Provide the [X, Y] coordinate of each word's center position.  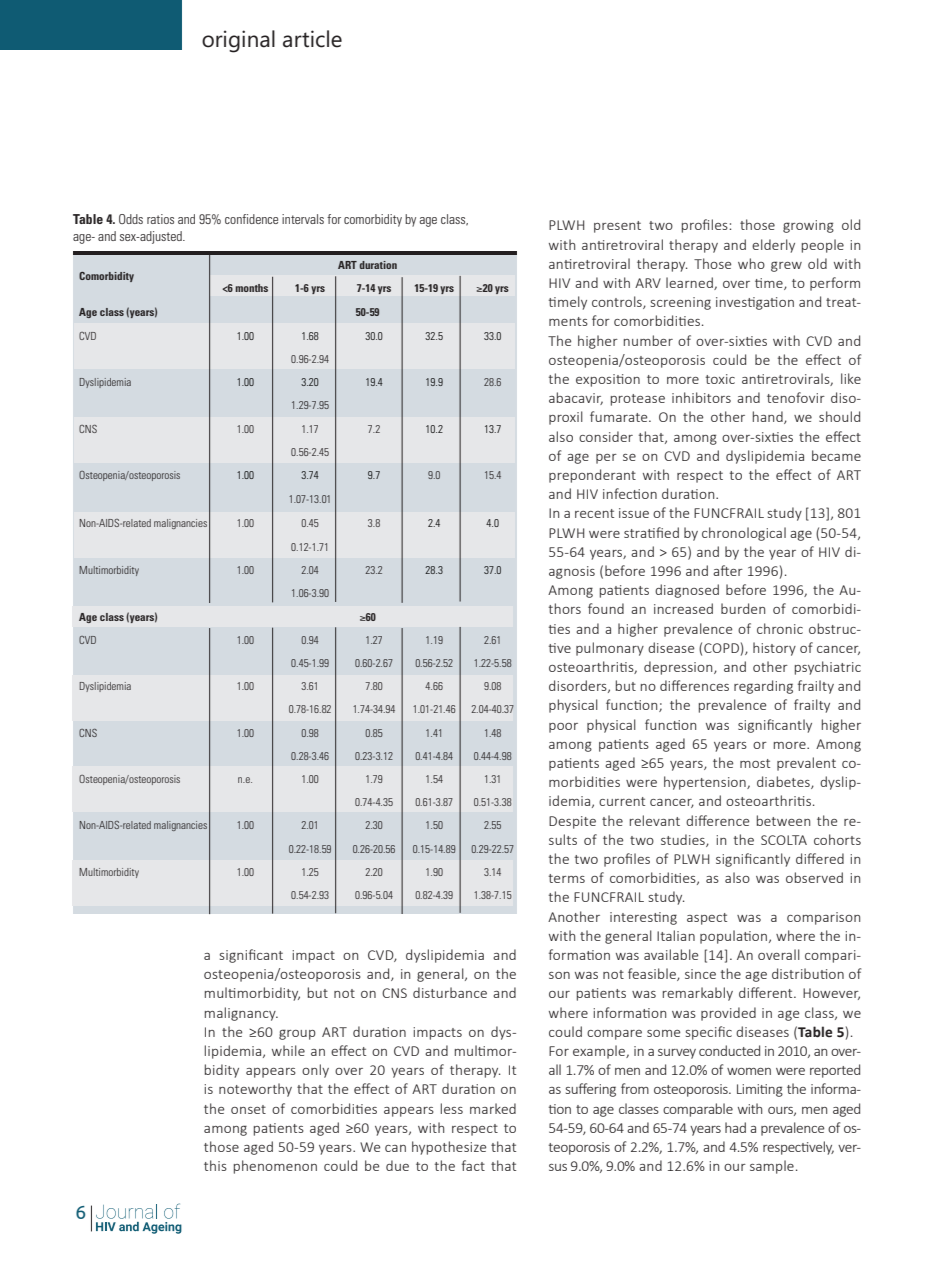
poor [563, 728]
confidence [251, 219]
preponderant [592, 476]
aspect [707, 919]
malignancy [241, 1014]
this [215, 1165]
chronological [744, 534]
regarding [763, 687]
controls [618, 302]
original [238, 41]
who [751, 263]
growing [808, 226]
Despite [572, 822]
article [312, 39]
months [251, 288]
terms [567, 878]
